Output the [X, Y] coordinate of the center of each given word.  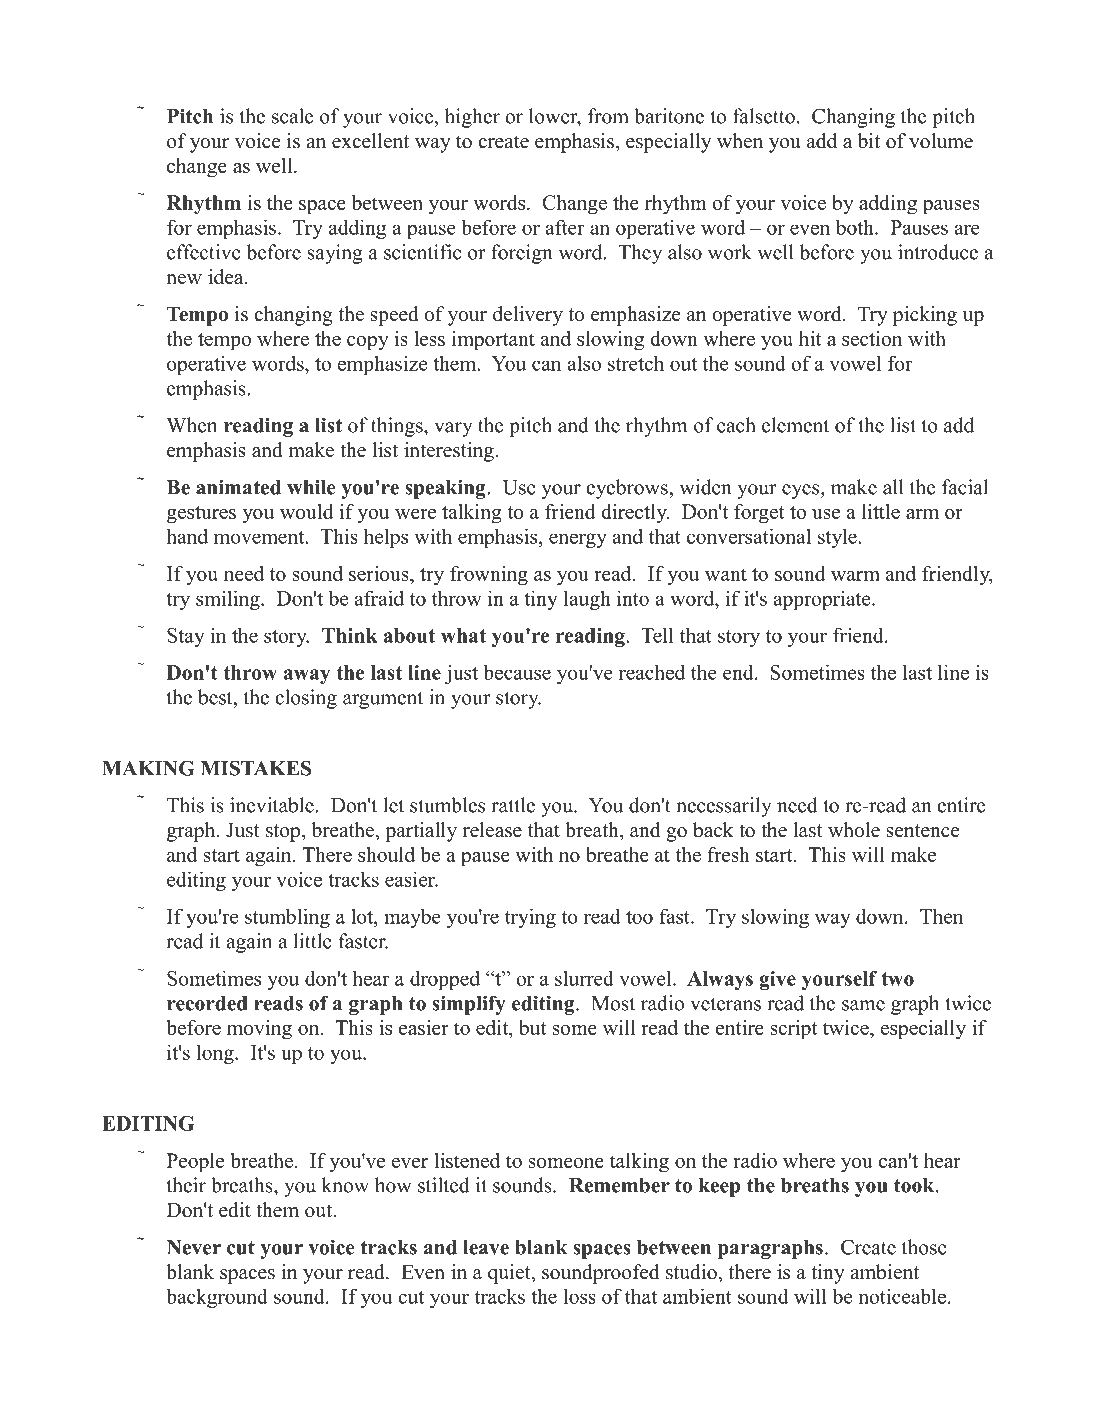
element [795, 425]
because [517, 672]
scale [292, 116]
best [216, 697]
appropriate [823, 600]
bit [868, 141]
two [897, 979]
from [608, 116]
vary [453, 429]
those [924, 1247]
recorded [207, 1003]
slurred [584, 978]
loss [579, 1296]
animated [238, 487]
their [186, 1185]
